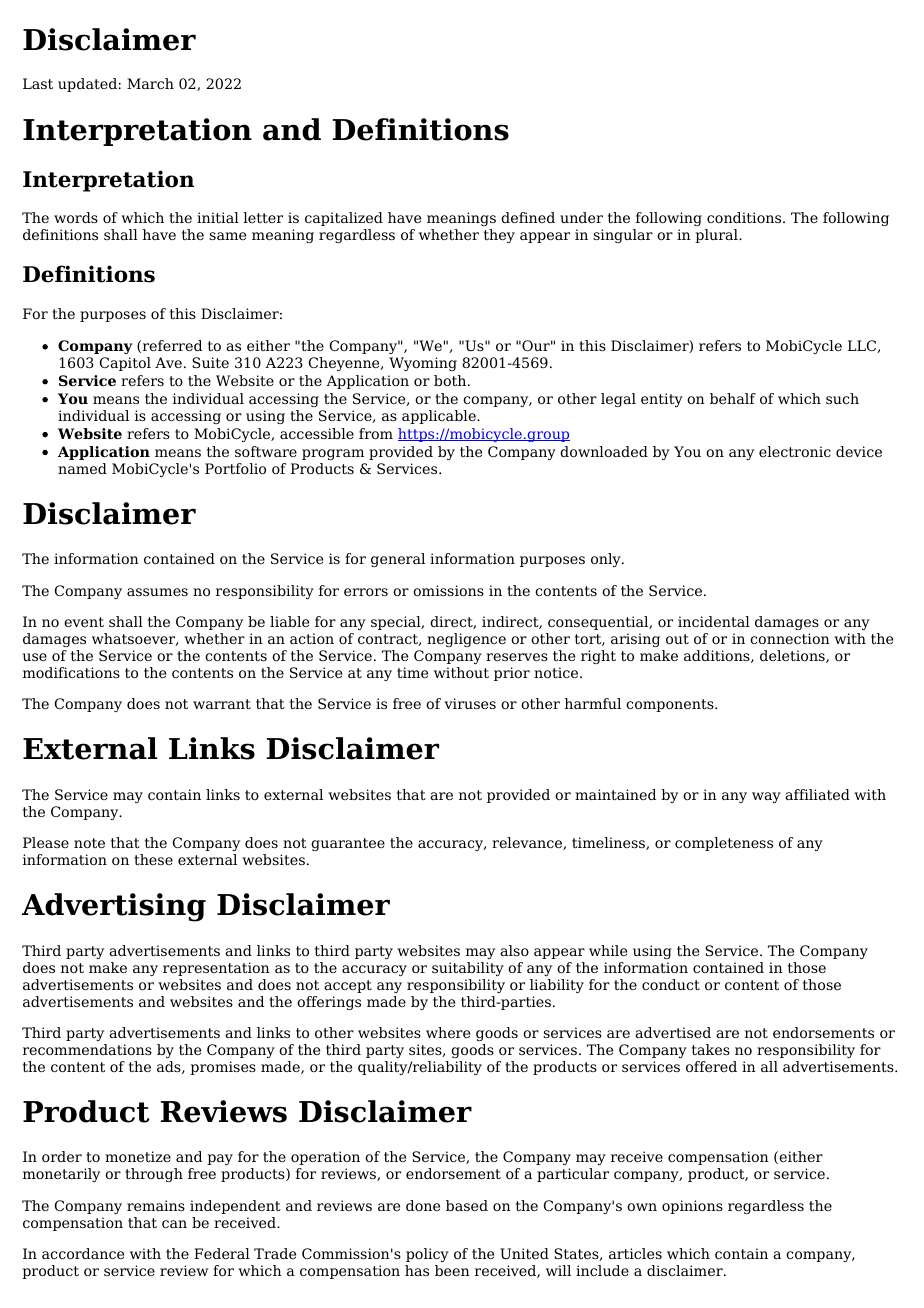 The image size is (924, 1308). Describe the element at coordinates (451, 380) in the screenshot. I see `both` at that location.
